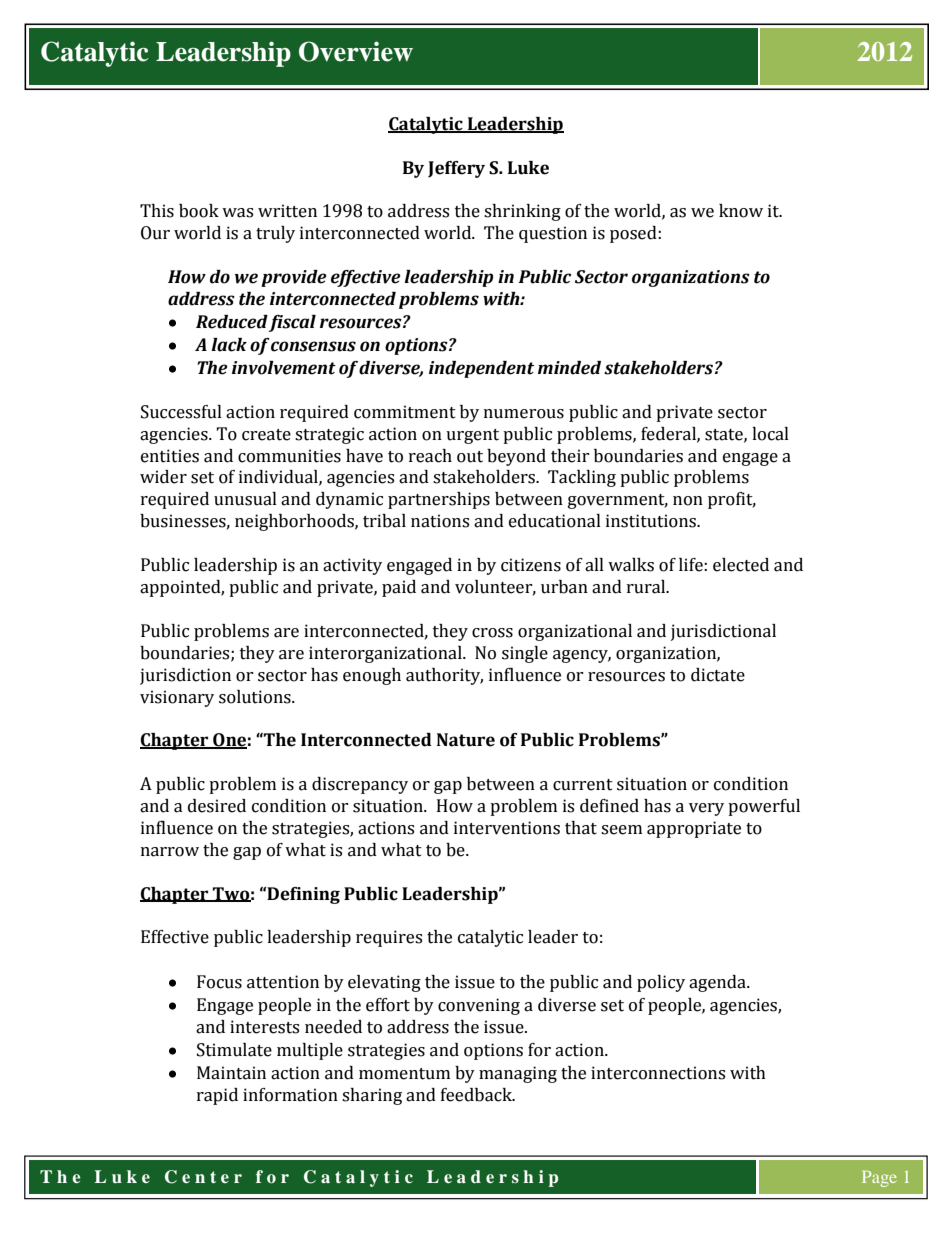 This image has width=952, height=1233. What do you see at coordinates (741, 211) in the image?
I see `know` at bounding box center [741, 211].
